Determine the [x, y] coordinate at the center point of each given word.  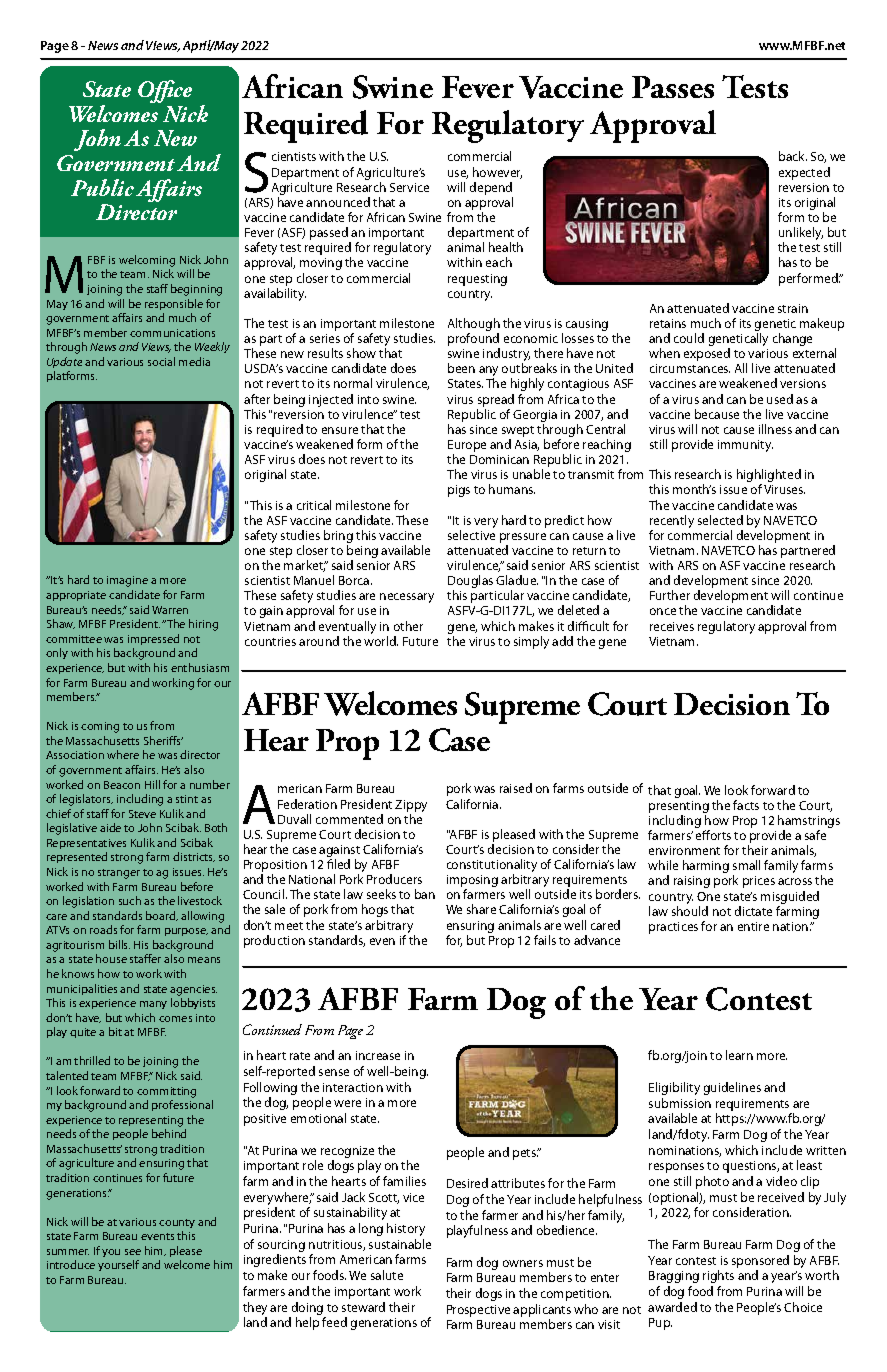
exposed [707, 354]
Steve [142, 814]
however [497, 173]
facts [746, 805]
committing [166, 1092]
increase [378, 1055]
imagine [127, 581]
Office [165, 91]
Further [670, 595]
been [461, 368]
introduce [71, 1264]
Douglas [470, 583]
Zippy [411, 806]
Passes [673, 87]
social [161, 361]
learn [739, 1055]
